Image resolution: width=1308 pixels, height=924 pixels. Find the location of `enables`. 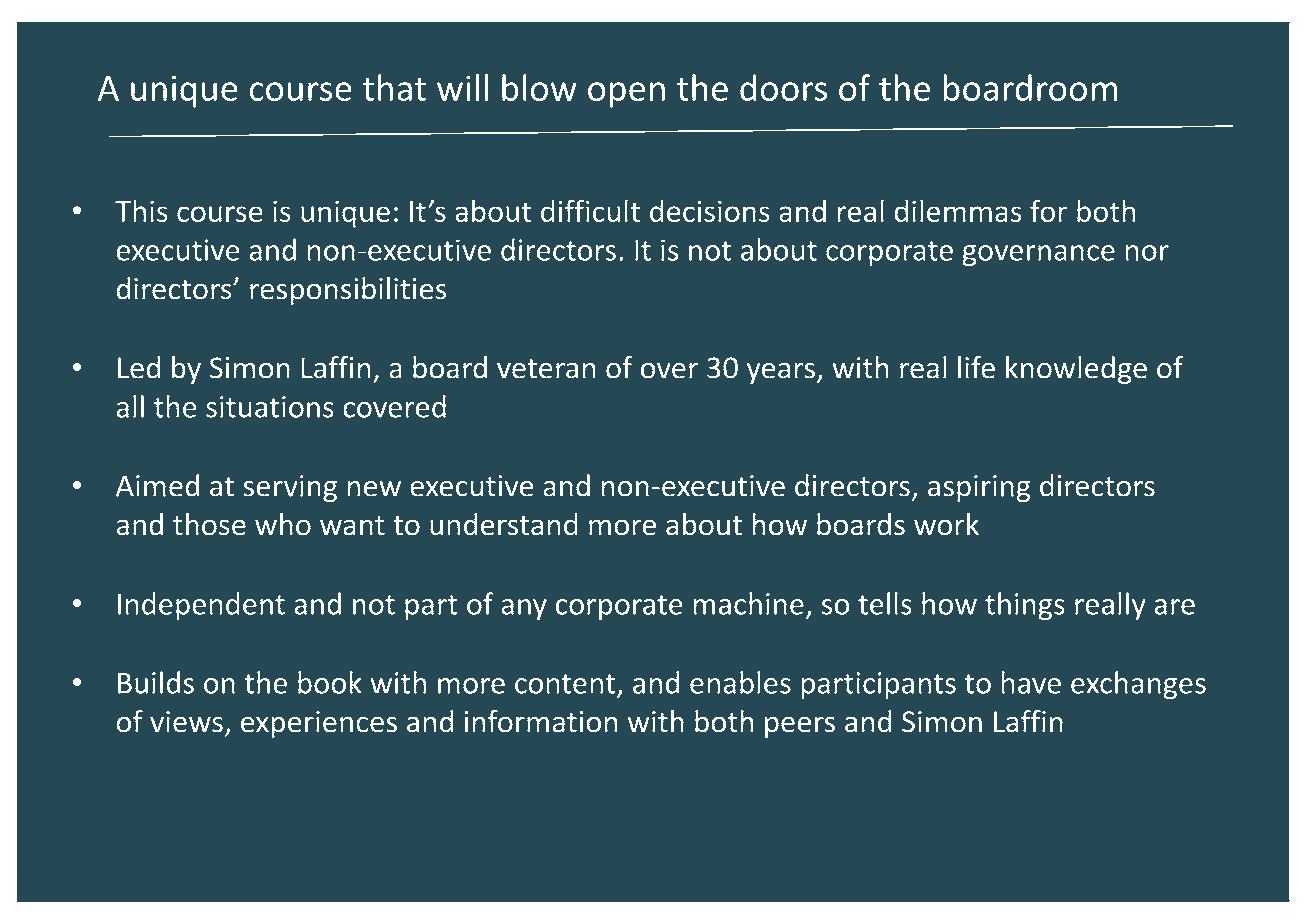

enables is located at coordinates (740, 682).
